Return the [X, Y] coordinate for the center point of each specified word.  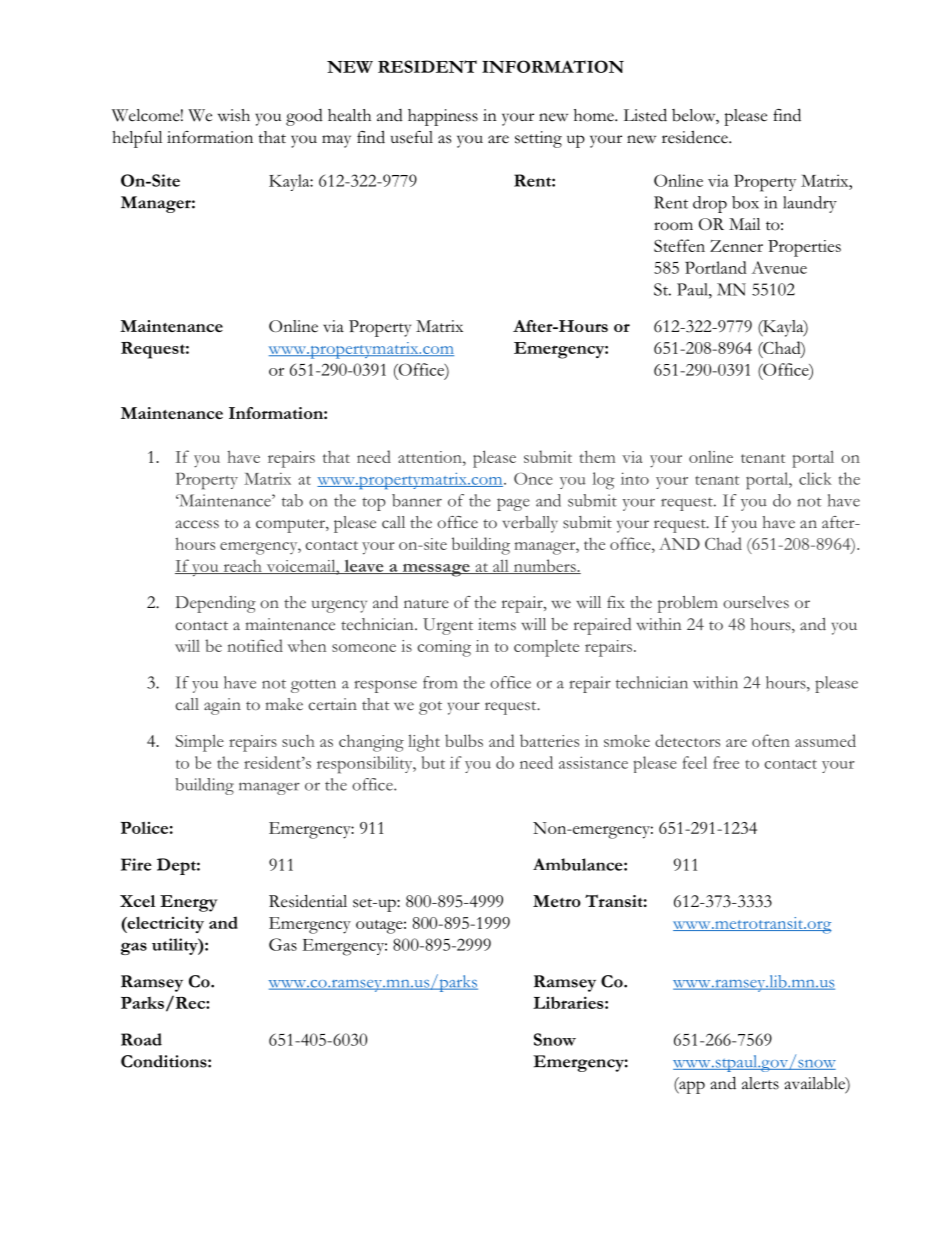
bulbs [464, 740]
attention [431, 457]
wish [234, 115]
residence [696, 137]
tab [292, 500]
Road [141, 1039]
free [726, 762]
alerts [760, 1083]
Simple [199, 743]
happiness [443, 117]
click [815, 478]
